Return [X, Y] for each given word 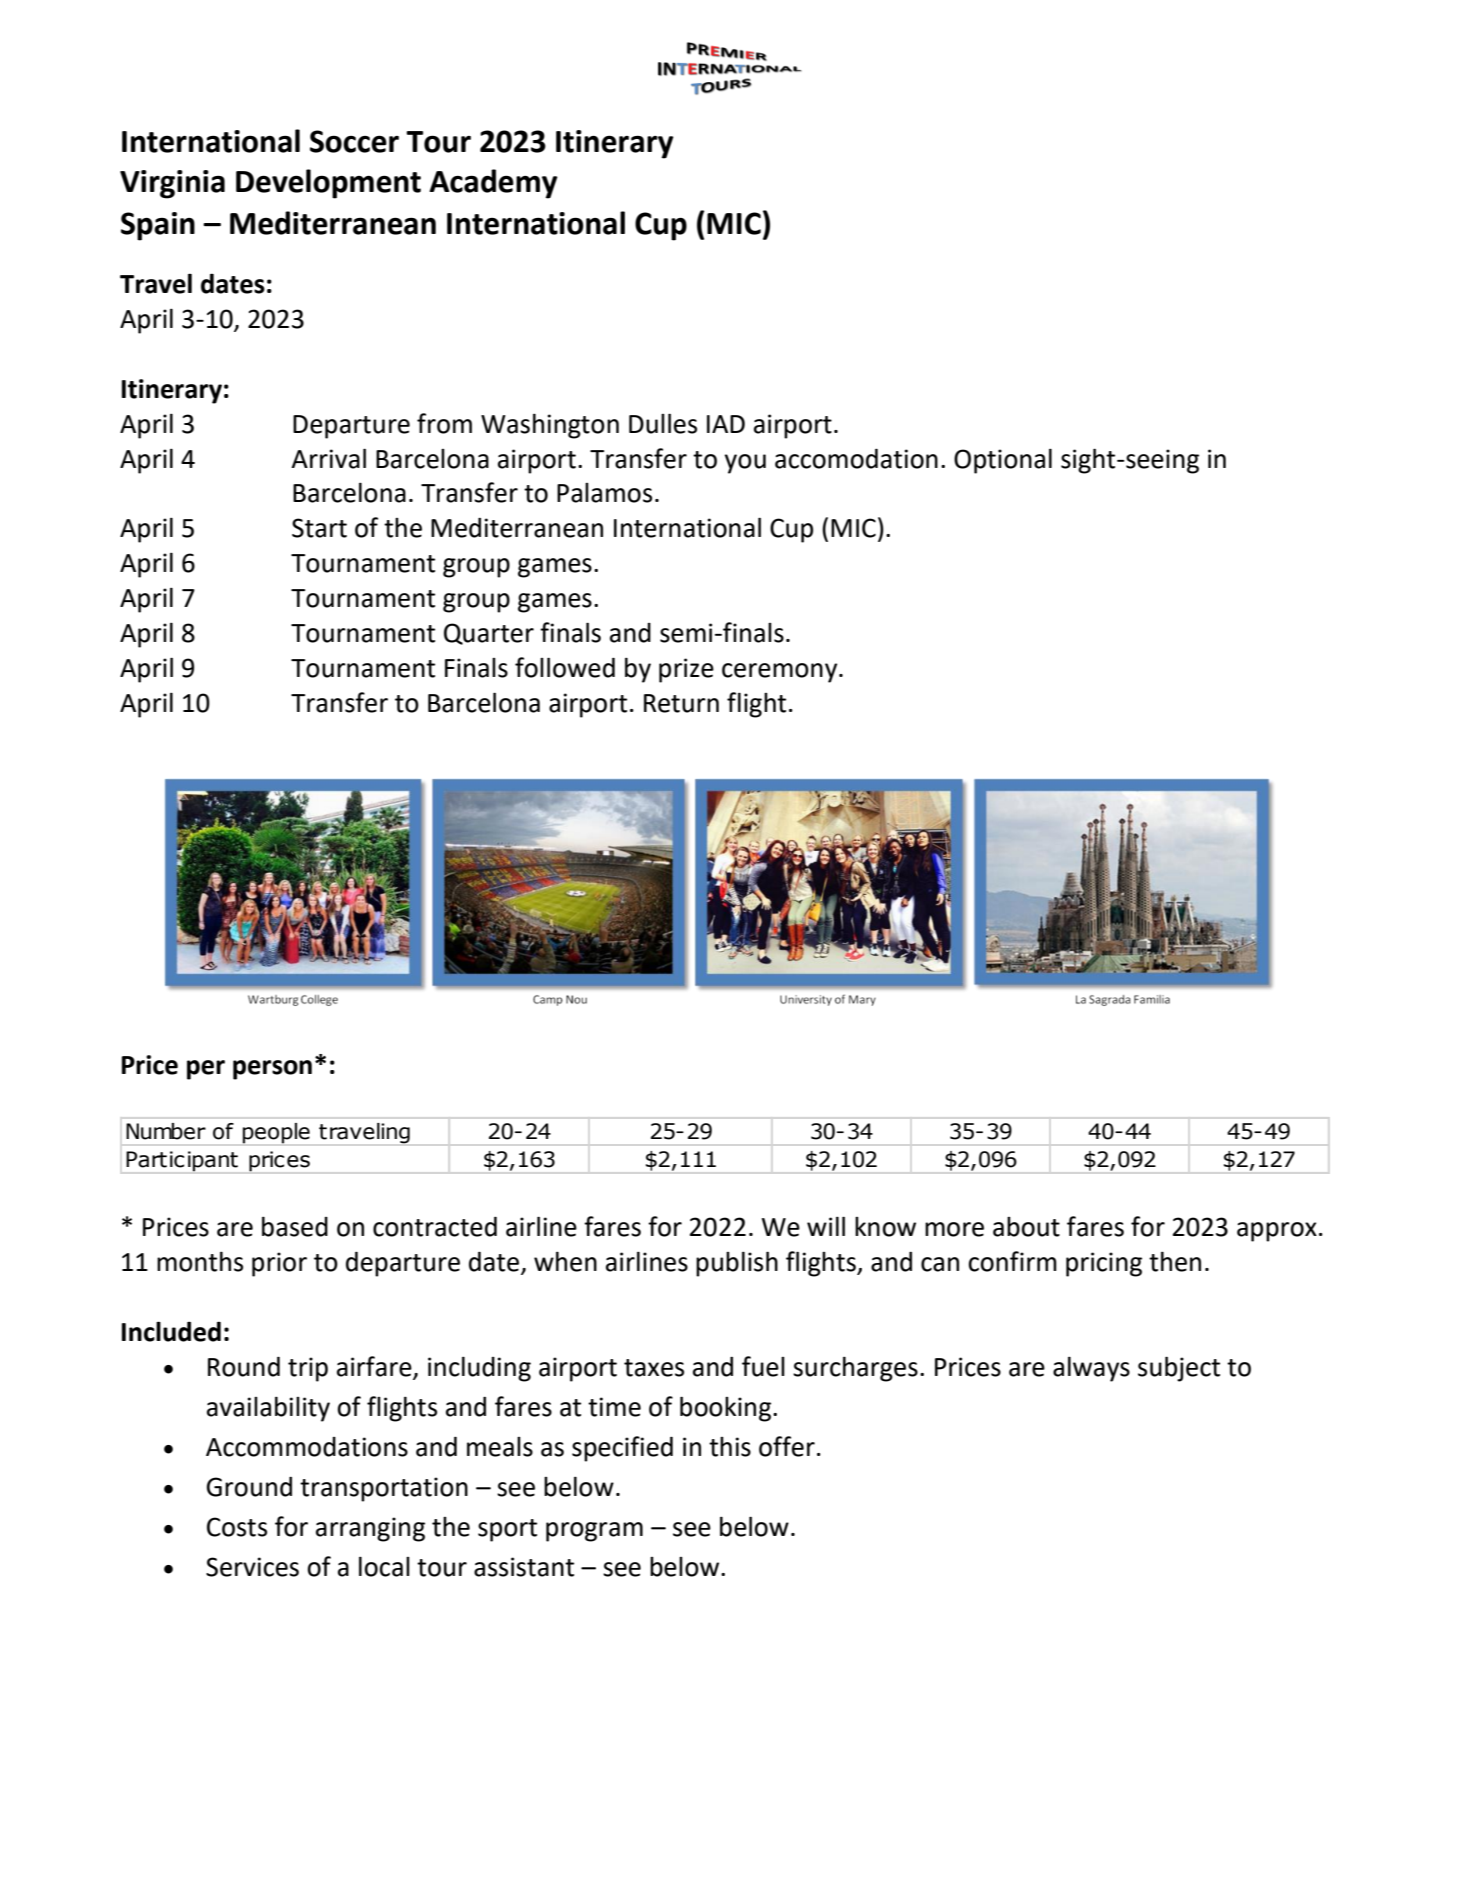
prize [686, 670]
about [1026, 1227]
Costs [237, 1527]
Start [319, 528]
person [272, 1070]
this [730, 1447]
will [826, 1226]
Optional [1003, 461]
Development [328, 184]
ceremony [781, 673]
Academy [493, 184]
